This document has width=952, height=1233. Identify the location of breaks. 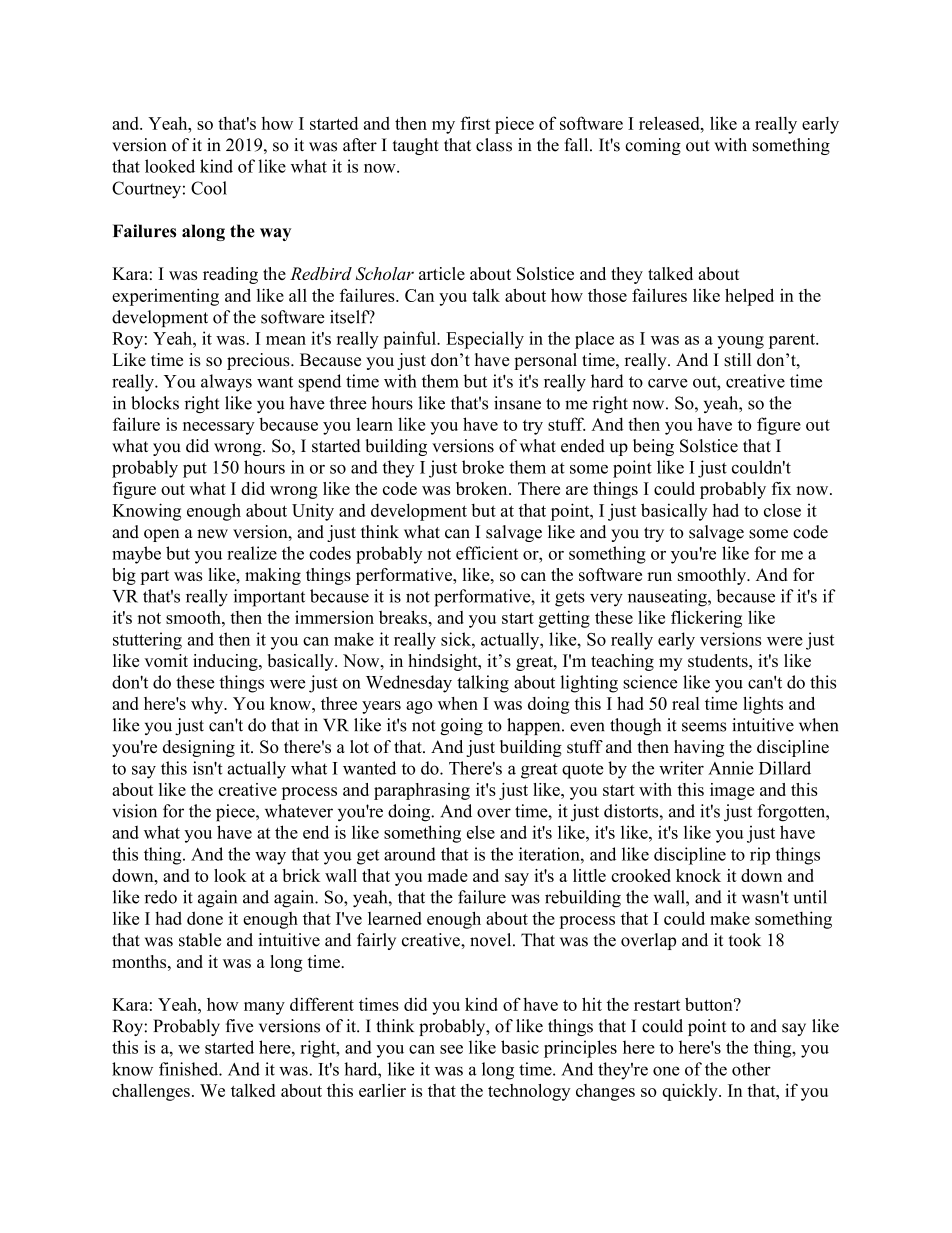
(403, 617).
